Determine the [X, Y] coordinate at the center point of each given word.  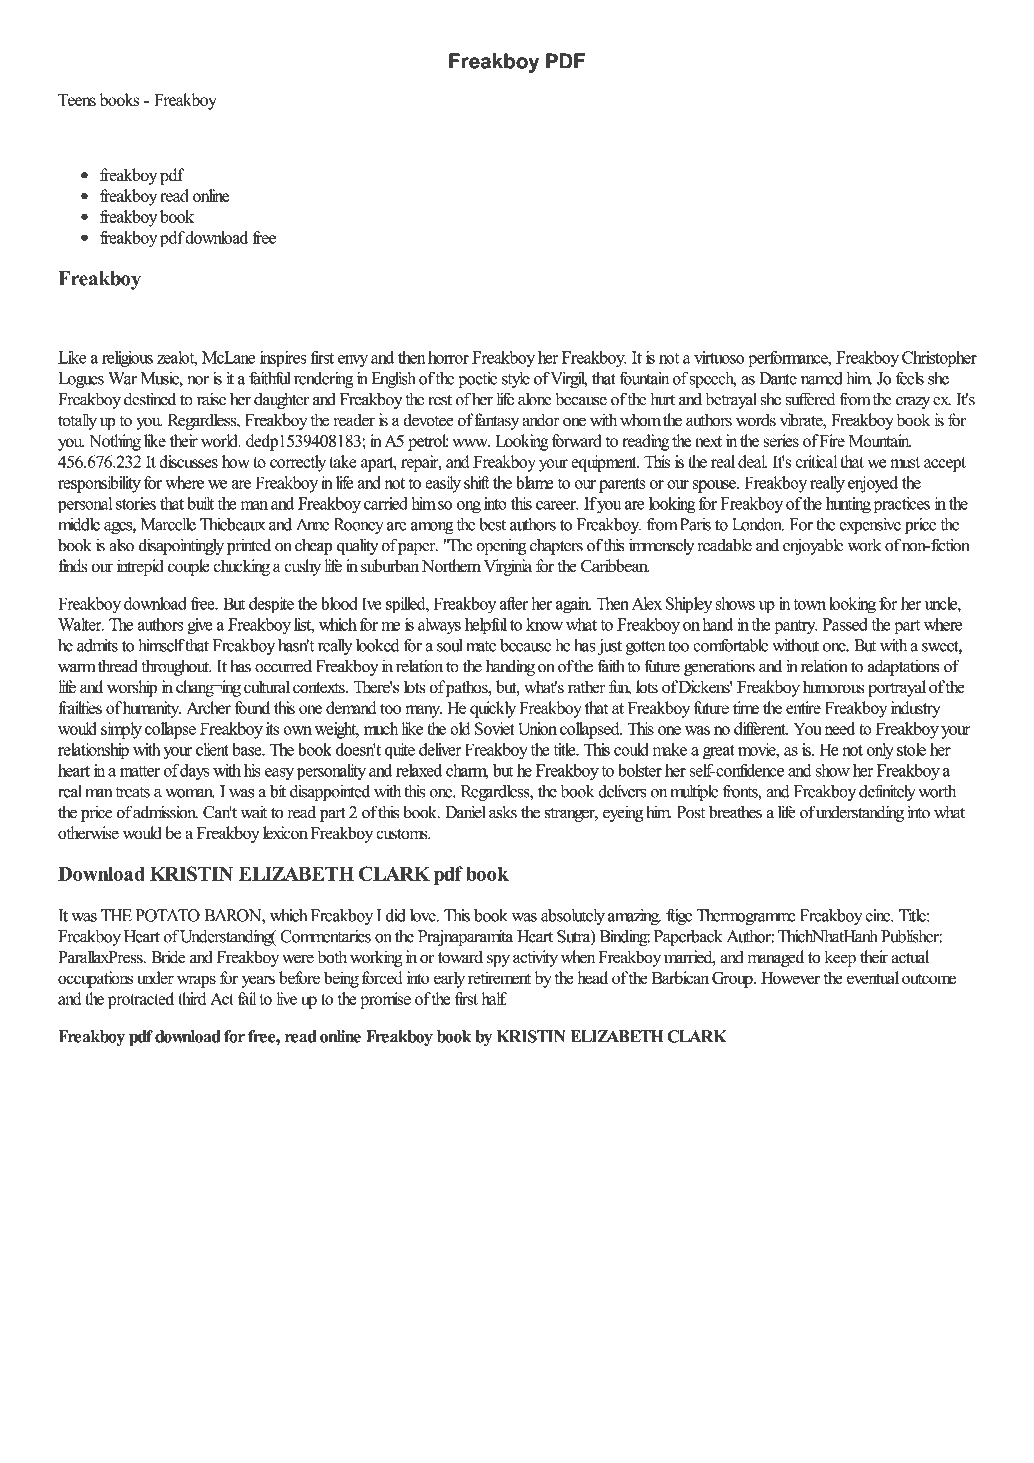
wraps [196, 981]
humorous [833, 687]
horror [448, 357]
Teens [77, 100]
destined [150, 399]
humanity [152, 709]
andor [541, 420]
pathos [468, 688]
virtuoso [719, 357]
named [822, 378]
